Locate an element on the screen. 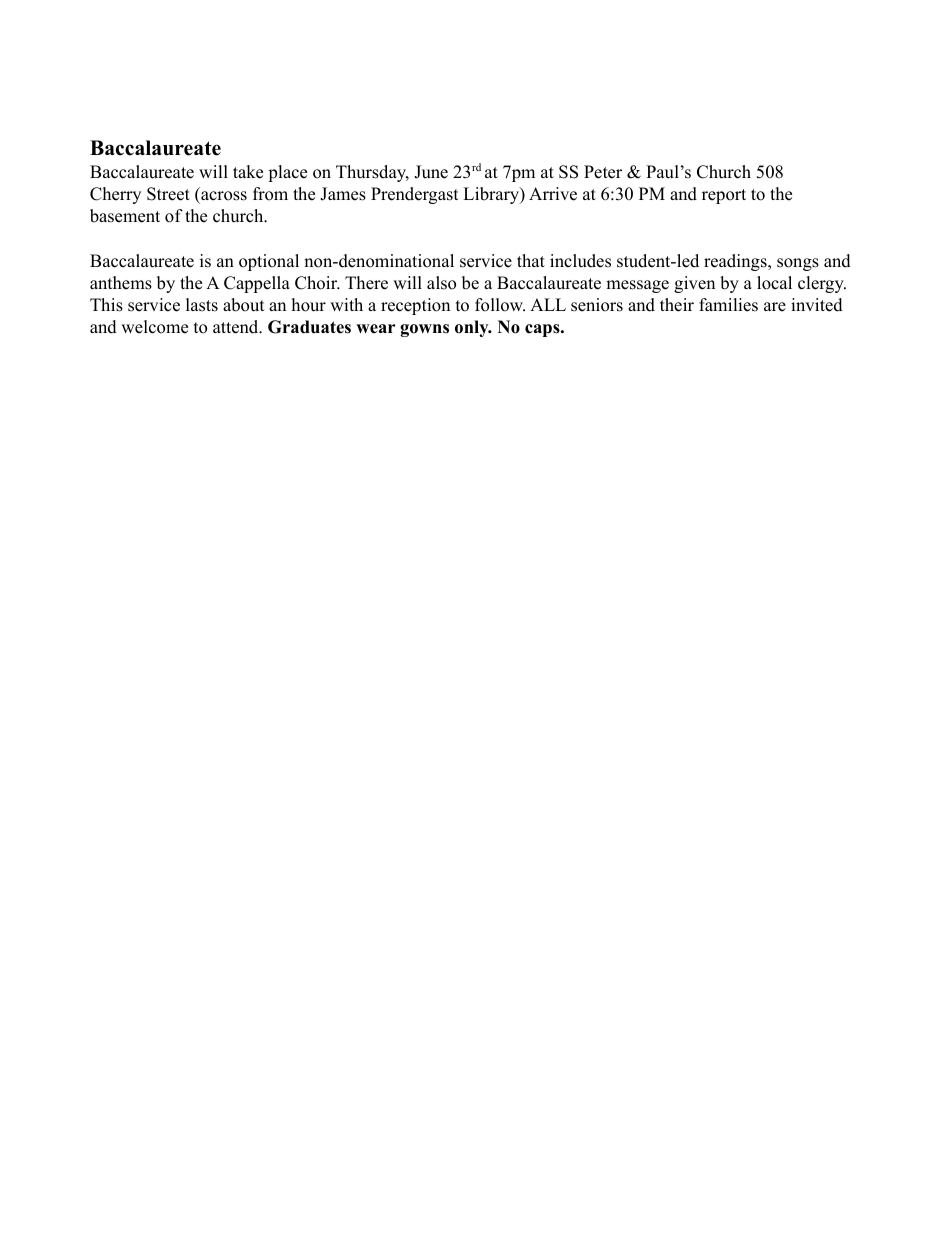 The height and width of the screenshot is (1233, 952). songs is located at coordinates (798, 264).
